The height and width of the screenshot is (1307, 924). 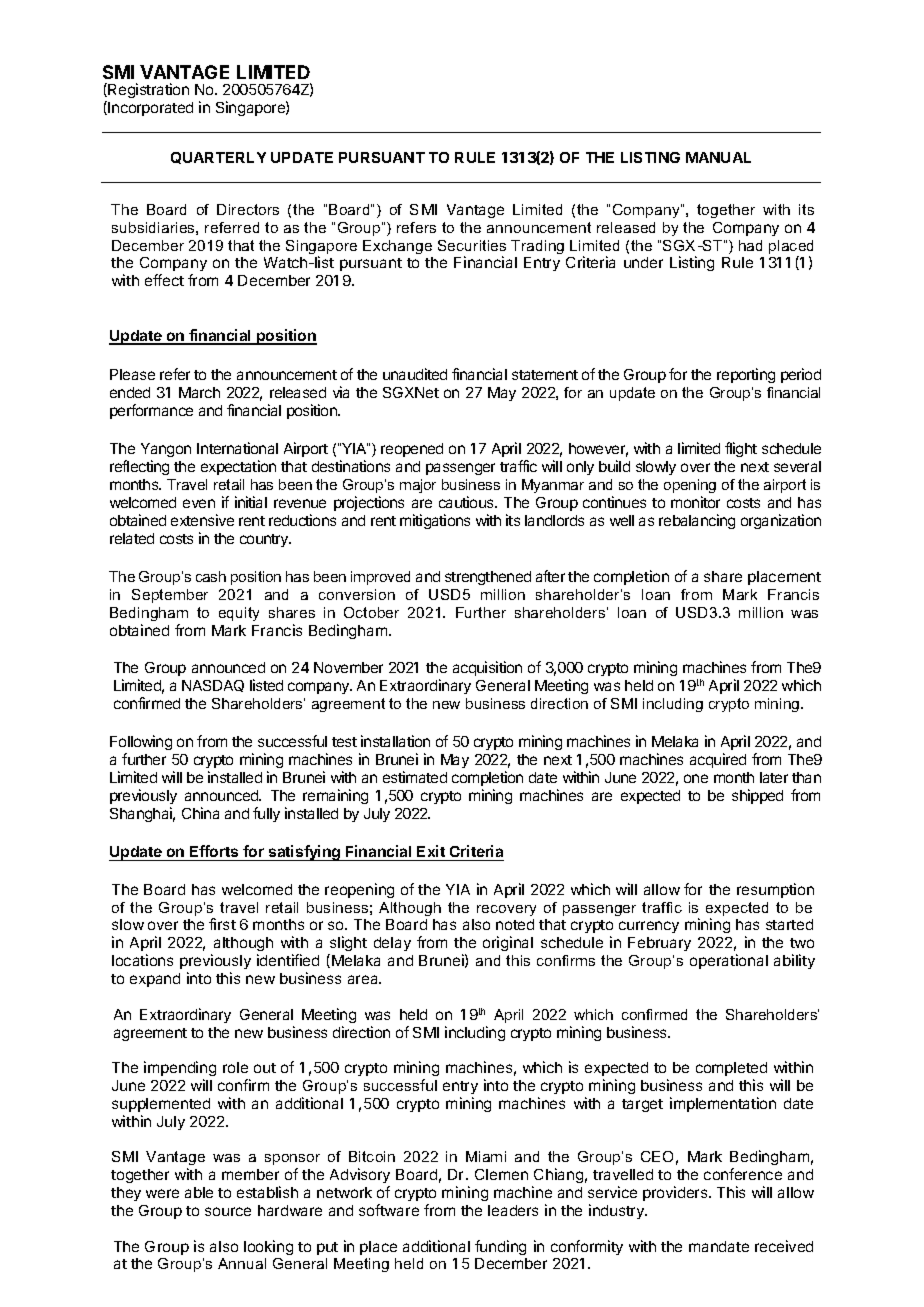 I want to click on extensive, so click(x=202, y=520).
